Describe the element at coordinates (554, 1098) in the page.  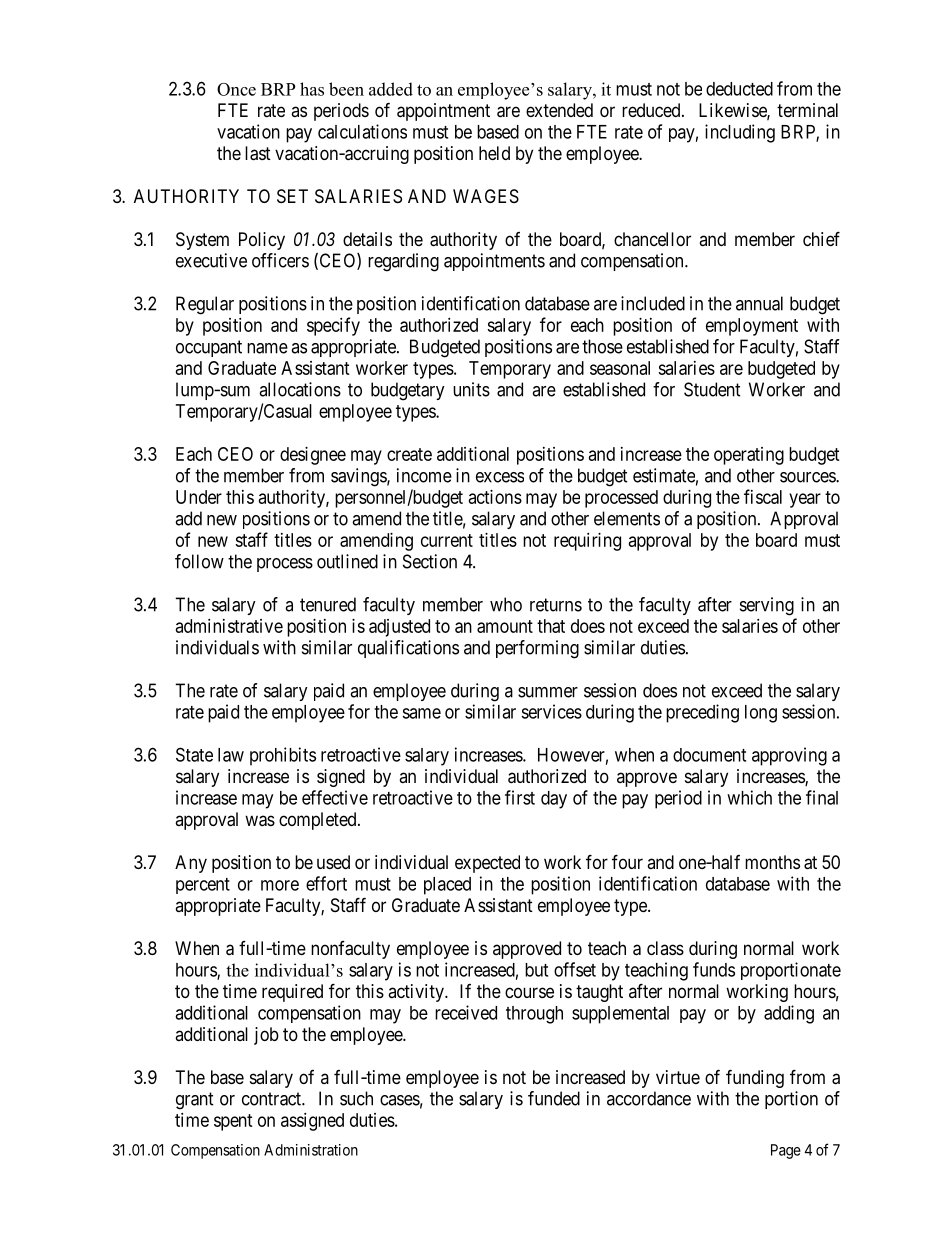
I see `funded` at that location.
